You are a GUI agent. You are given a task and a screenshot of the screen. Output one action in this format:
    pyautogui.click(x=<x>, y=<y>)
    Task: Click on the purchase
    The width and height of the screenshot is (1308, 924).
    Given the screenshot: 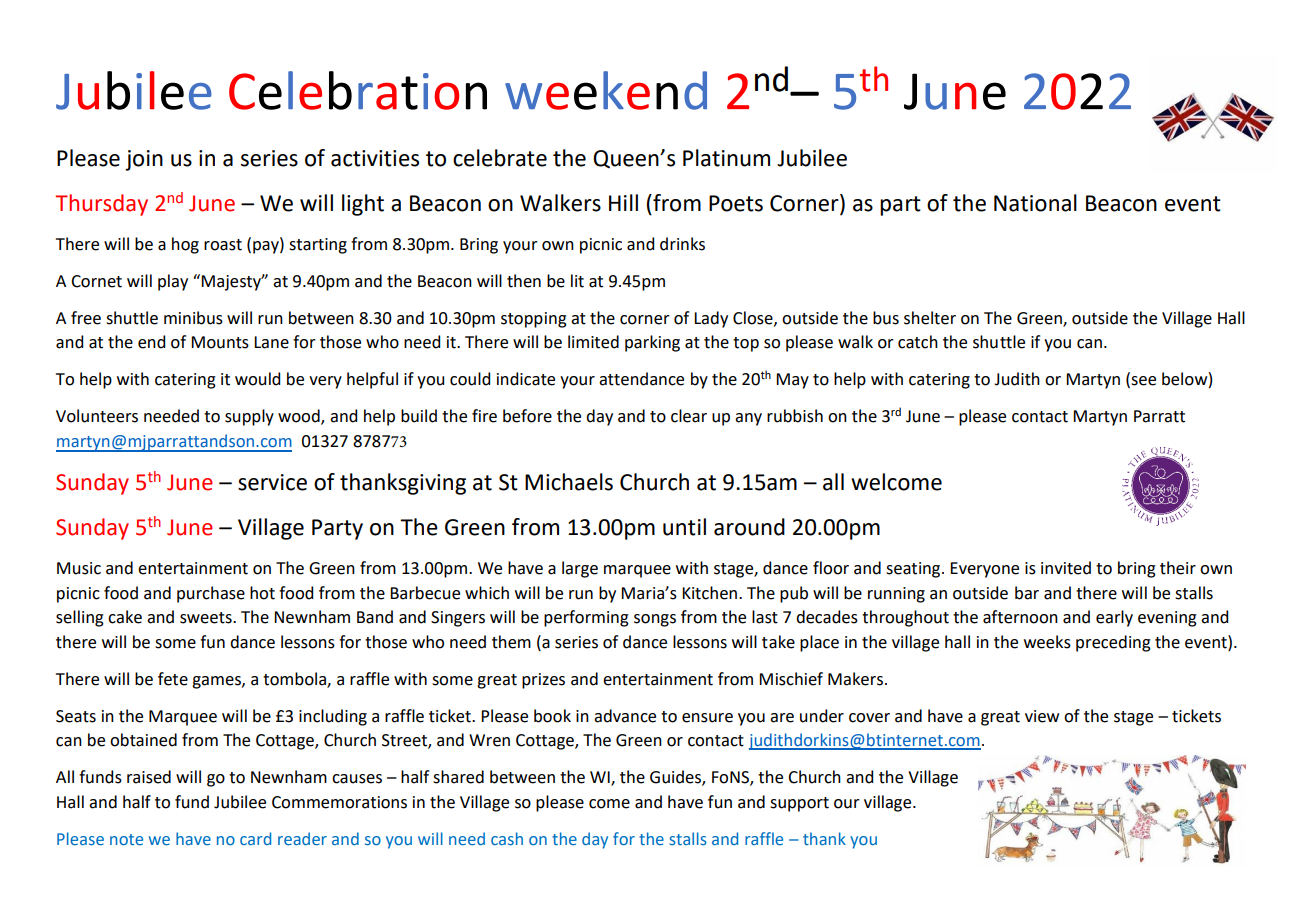 What is the action you would take?
    pyautogui.click(x=211, y=594)
